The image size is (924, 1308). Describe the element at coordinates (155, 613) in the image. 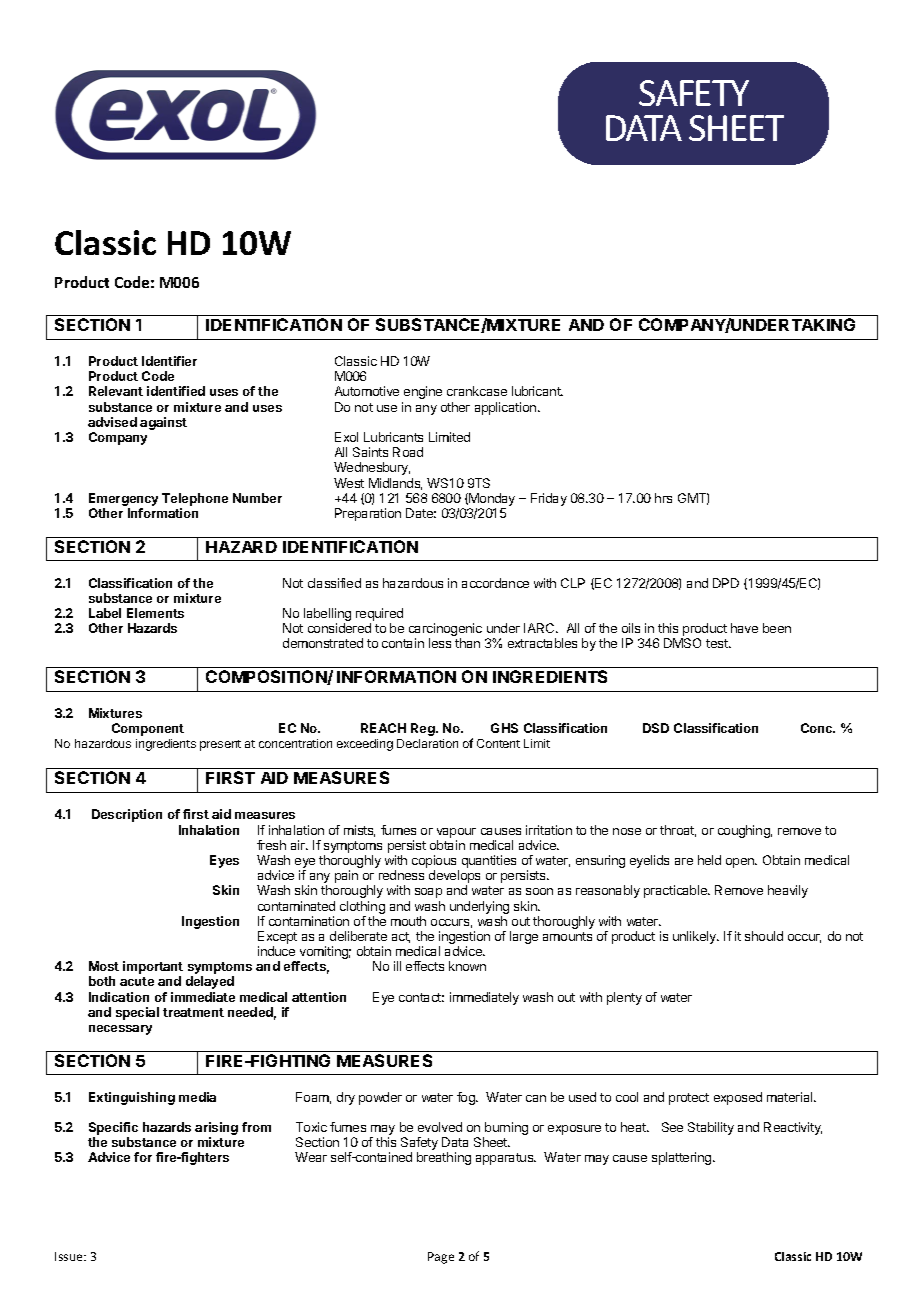

I see `Elements` at that location.
